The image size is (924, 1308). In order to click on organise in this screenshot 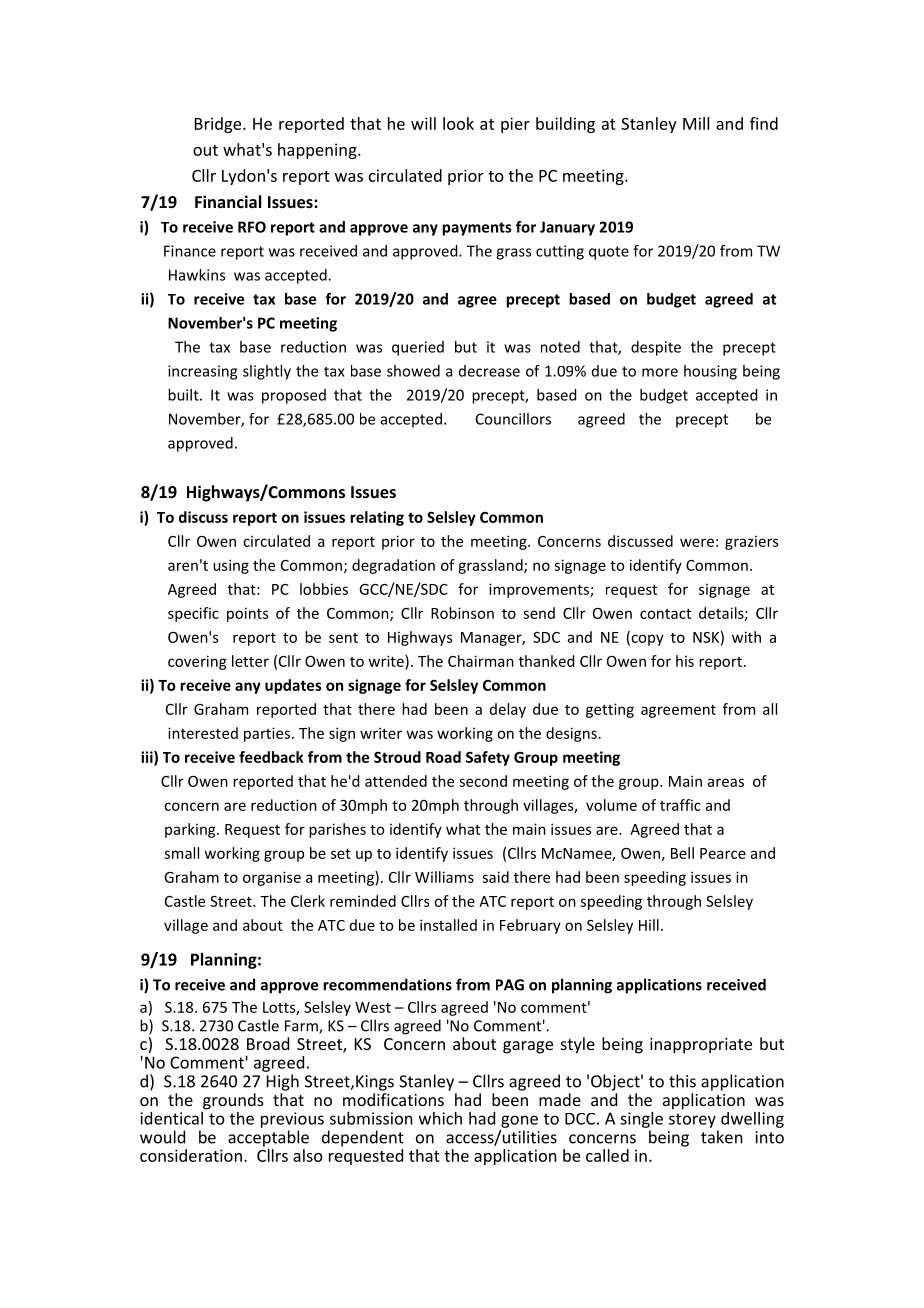, I will do `click(272, 878)`.
